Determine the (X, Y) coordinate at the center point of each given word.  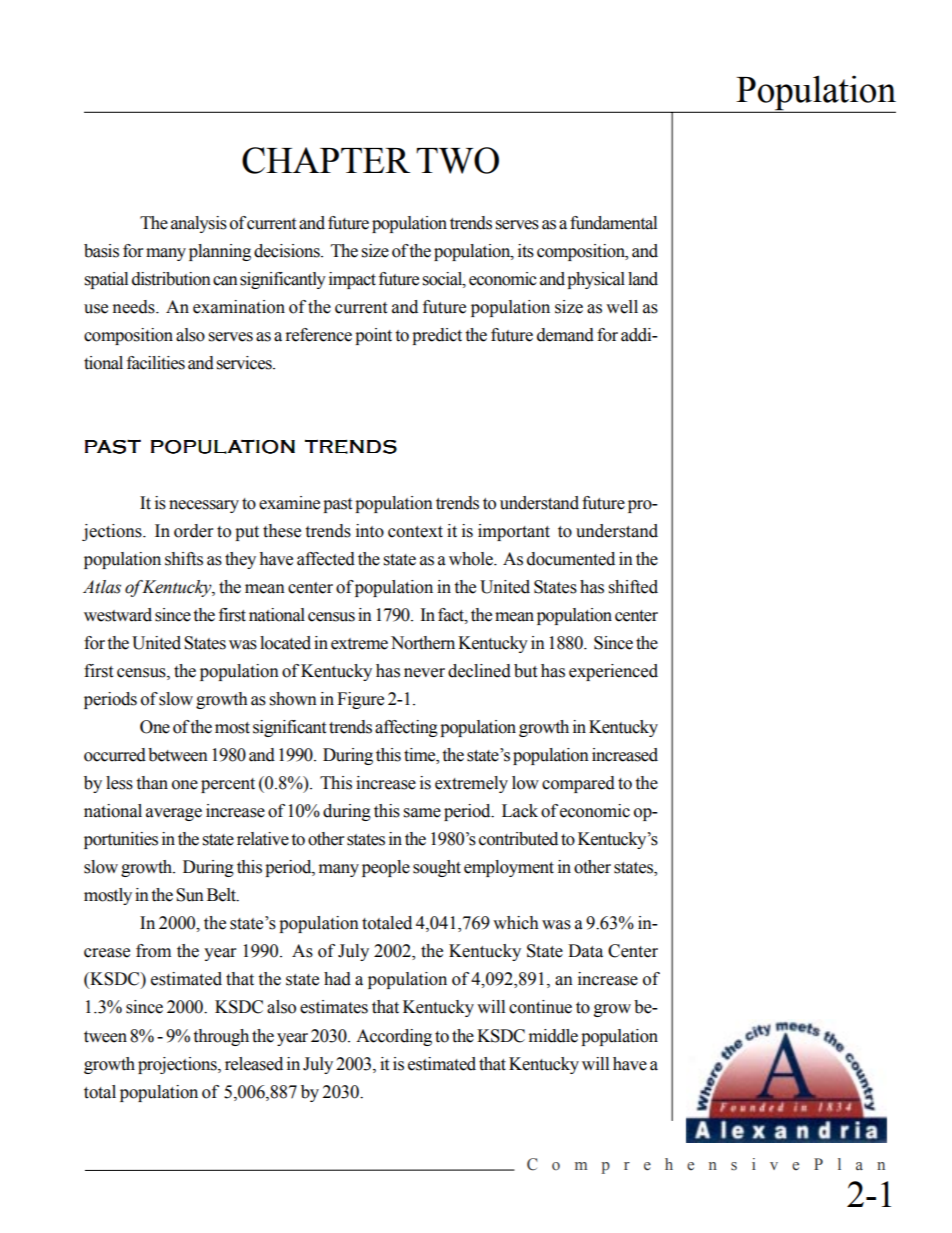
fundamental (613, 223)
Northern (423, 643)
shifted (633, 587)
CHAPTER (326, 160)
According (394, 1037)
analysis (199, 224)
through (221, 1037)
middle (553, 1036)
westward (118, 615)
